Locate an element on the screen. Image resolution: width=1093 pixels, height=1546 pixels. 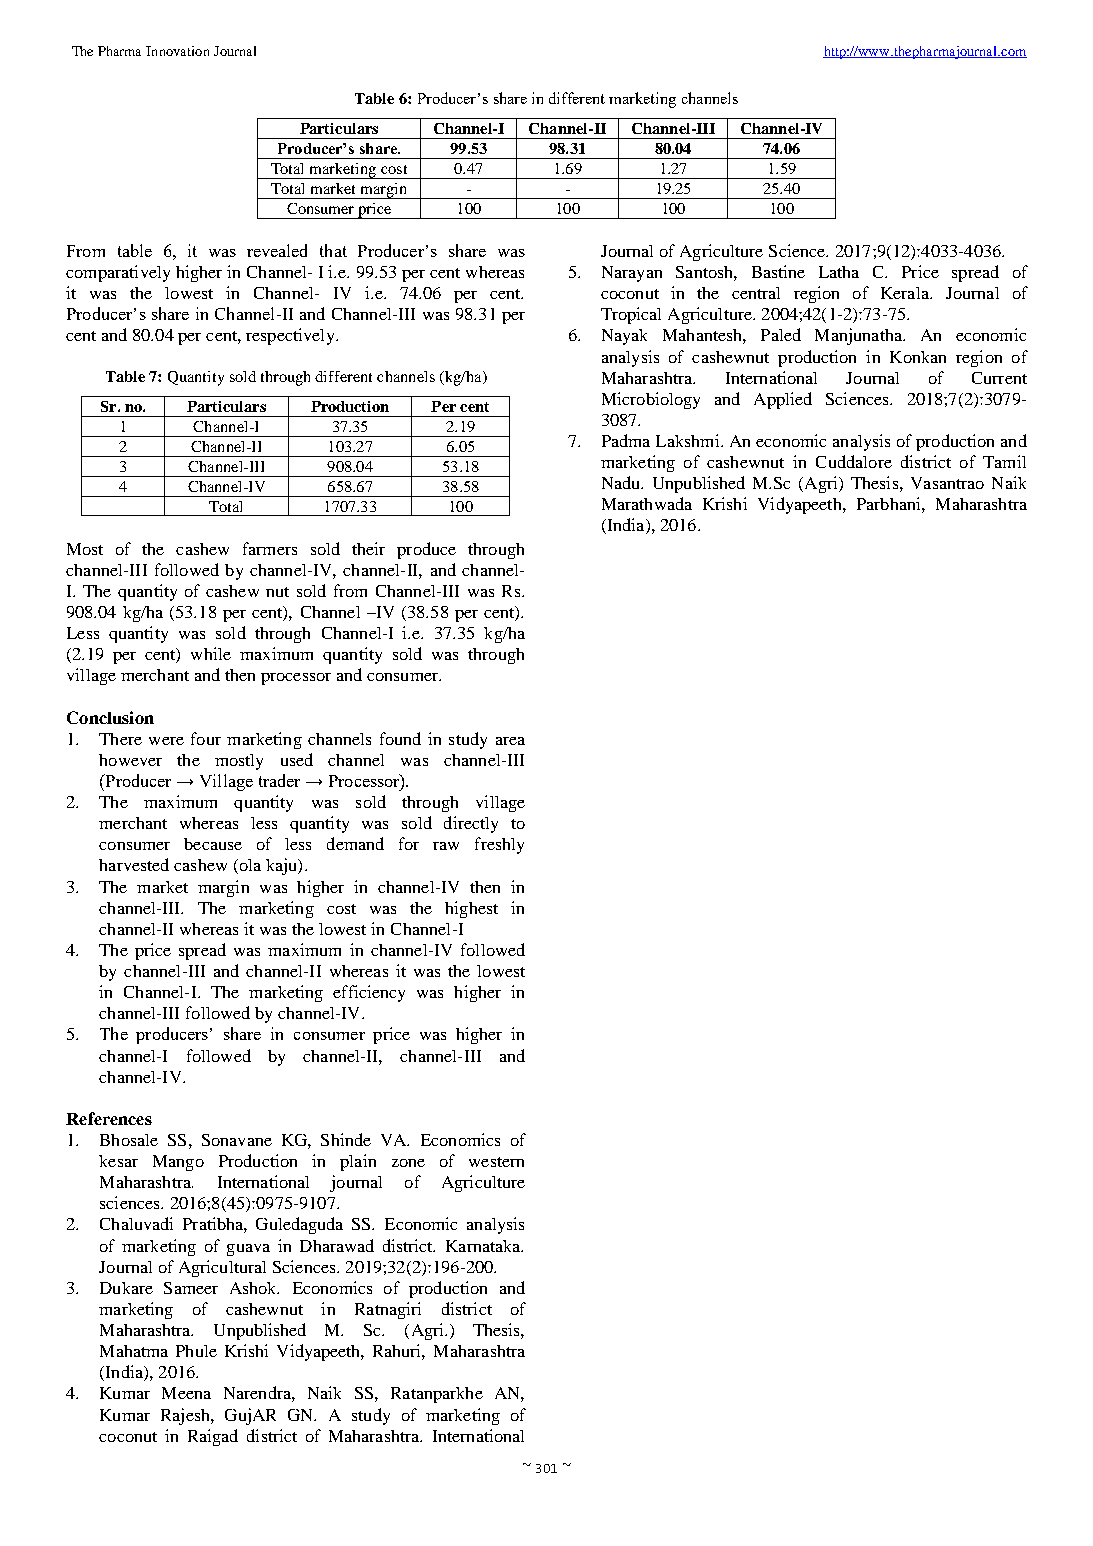
Cuddalore is located at coordinates (854, 461).
